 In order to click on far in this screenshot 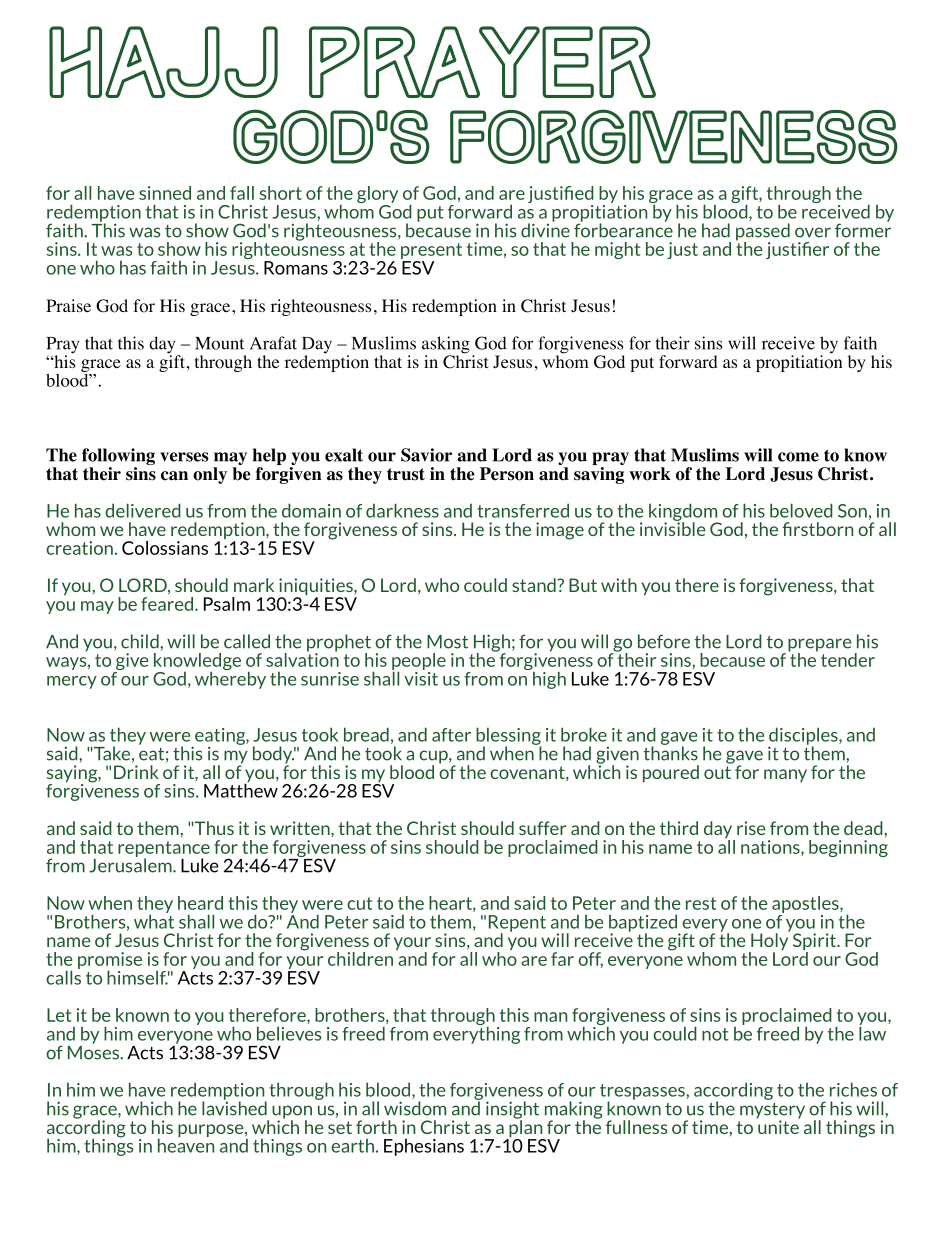, I will do `click(562, 959)`.
